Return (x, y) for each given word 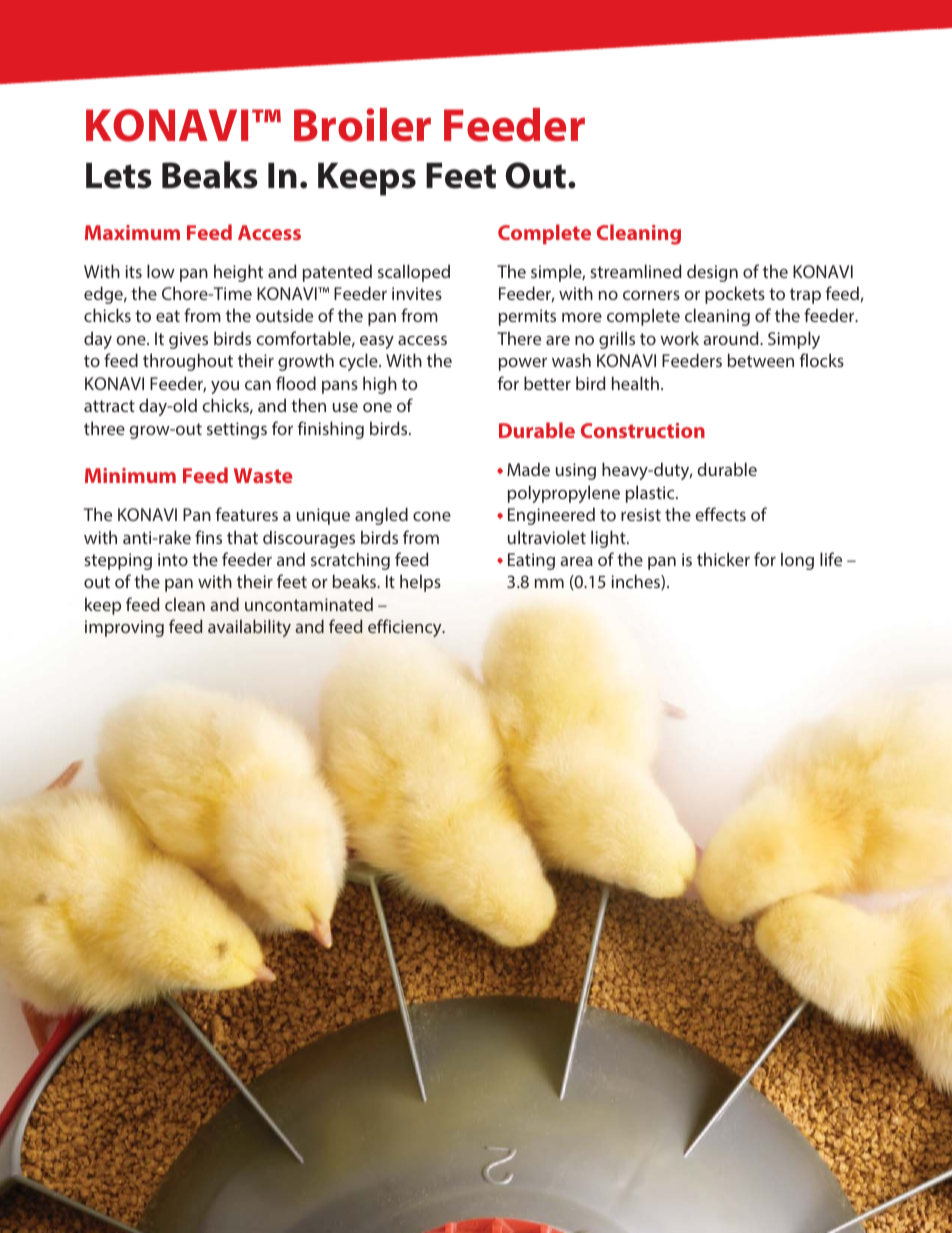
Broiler (362, 125)
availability (249, 628)
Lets (119, 176)
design (712, 273)
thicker (723, 559)
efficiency (406, 628)
